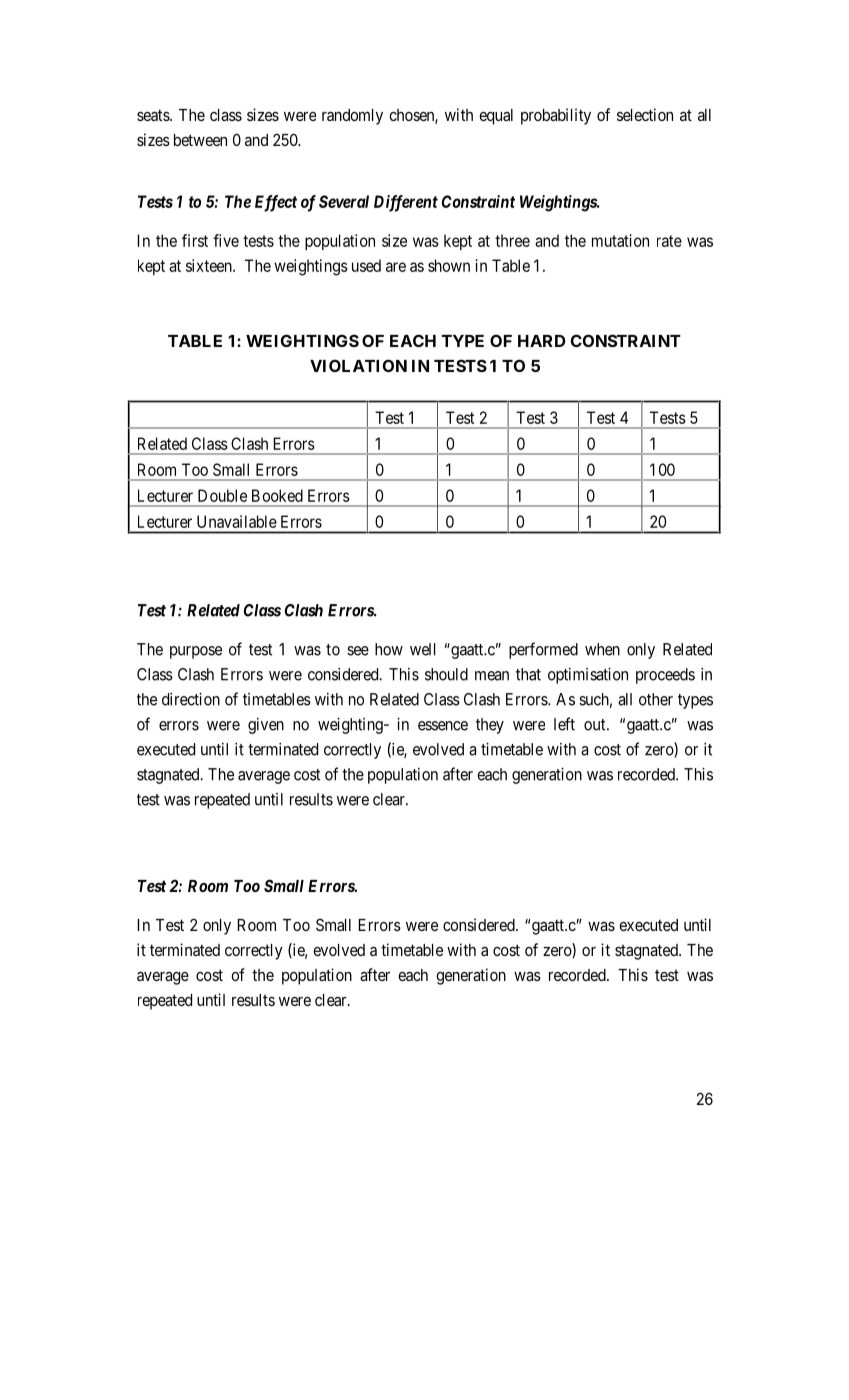 This screenshot has width=849, height=1400. What do you see at coordinates (200, 140) in the screenshot?
I see `between` at bounding box center [200, 140].
